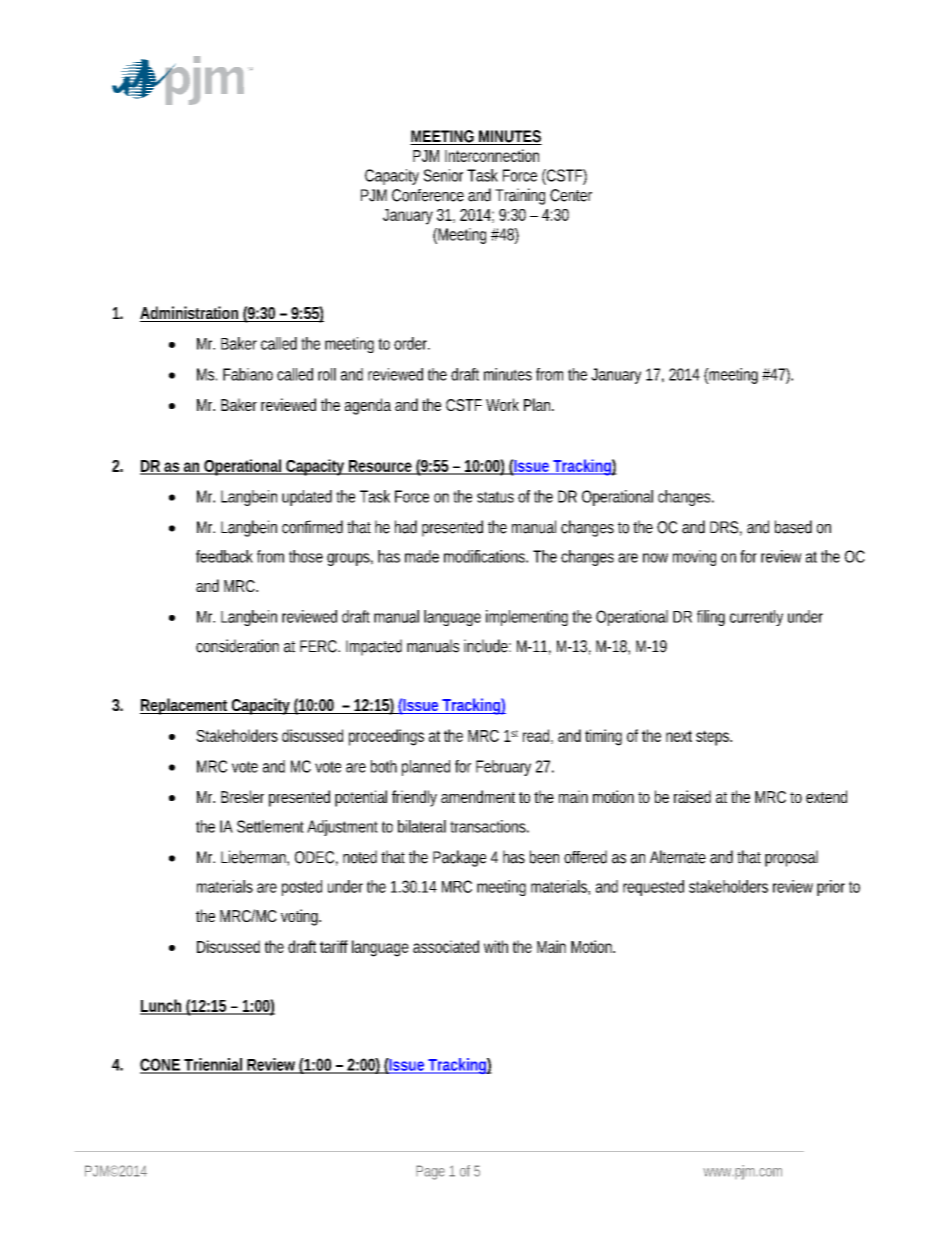 The width and height of the screenshot is (952, 1233). I want to click on currently, so click(756, 618).
